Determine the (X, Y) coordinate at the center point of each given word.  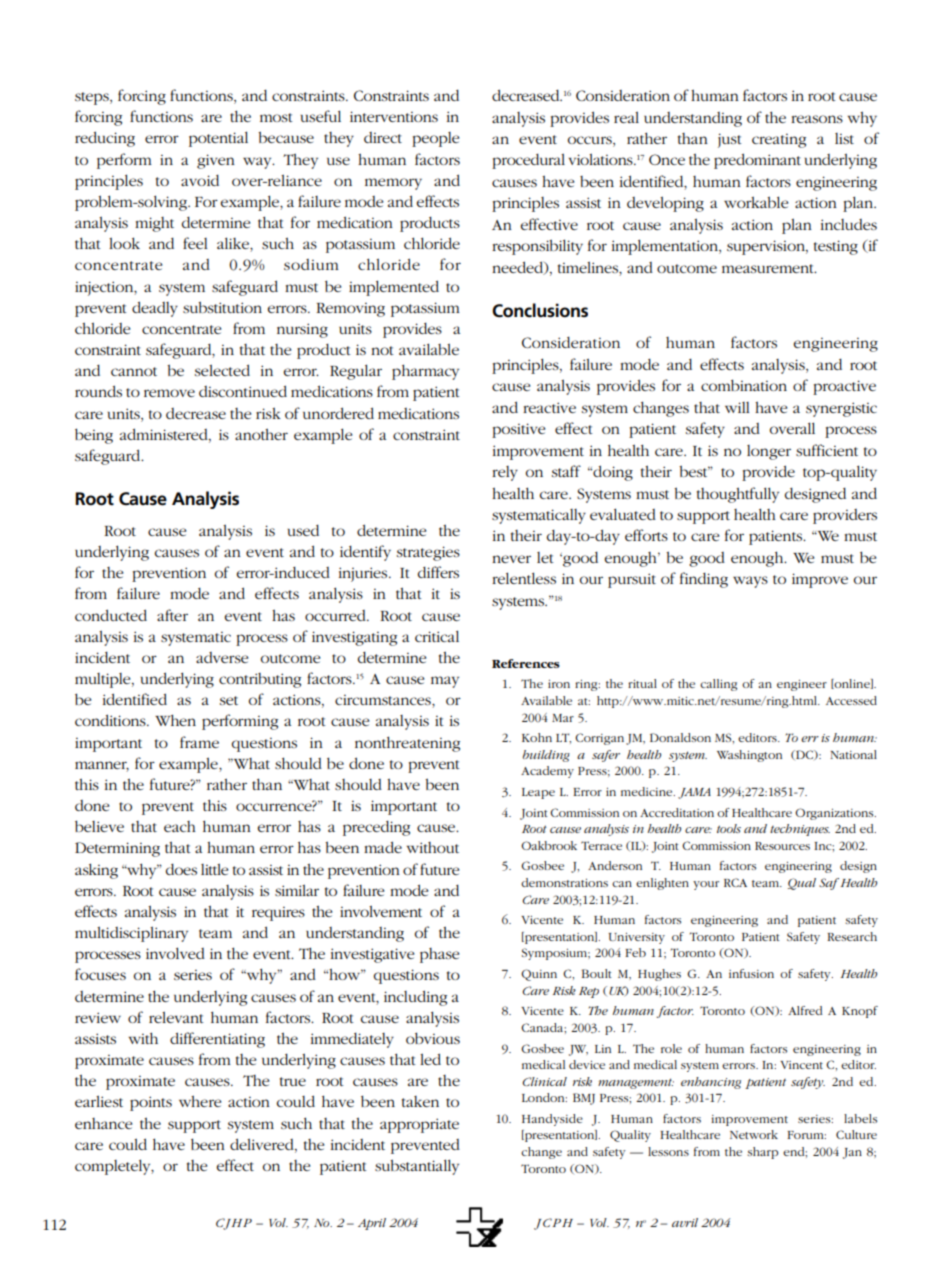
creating (779, 141)
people (435, 139)
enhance (103, 1123)
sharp (762, 1153)
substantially (417, 1167)
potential (218, 139)
